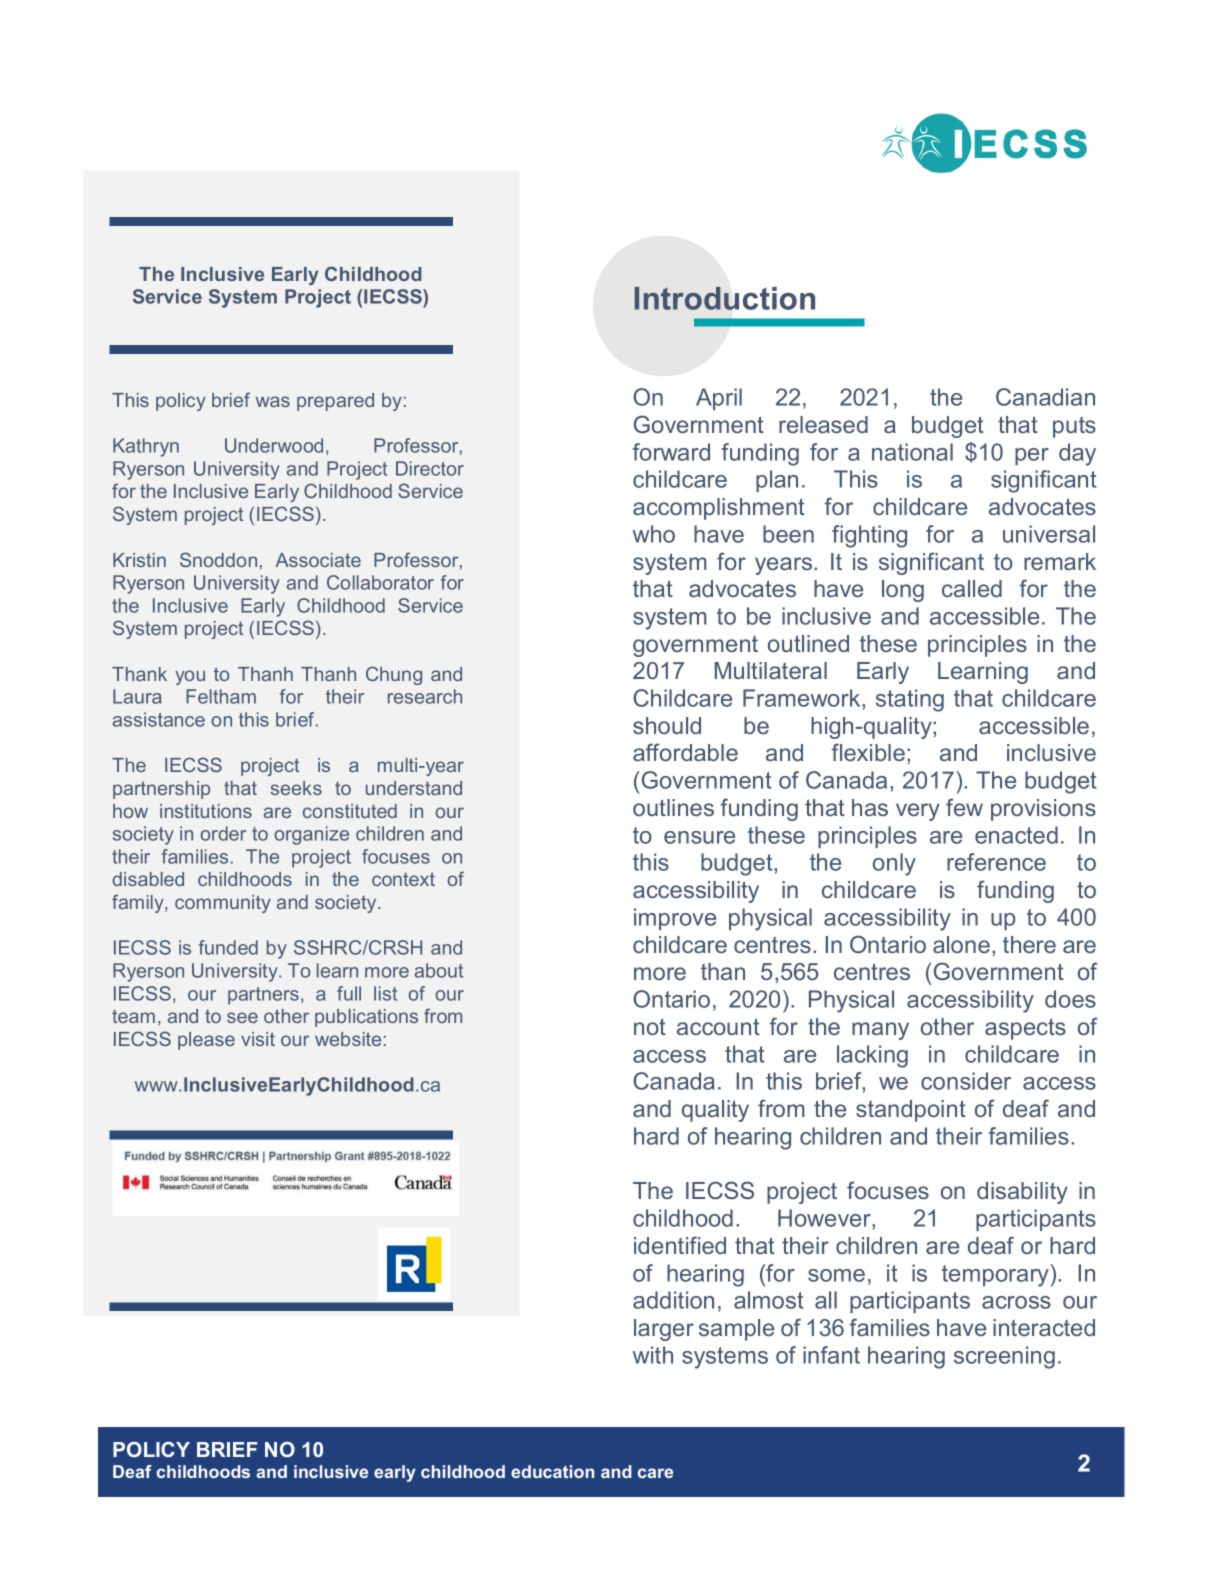 The height and width of the document is (1571, 1214). Describe the element at coordinates (190, 677) in the document. I see `you` at that location.
